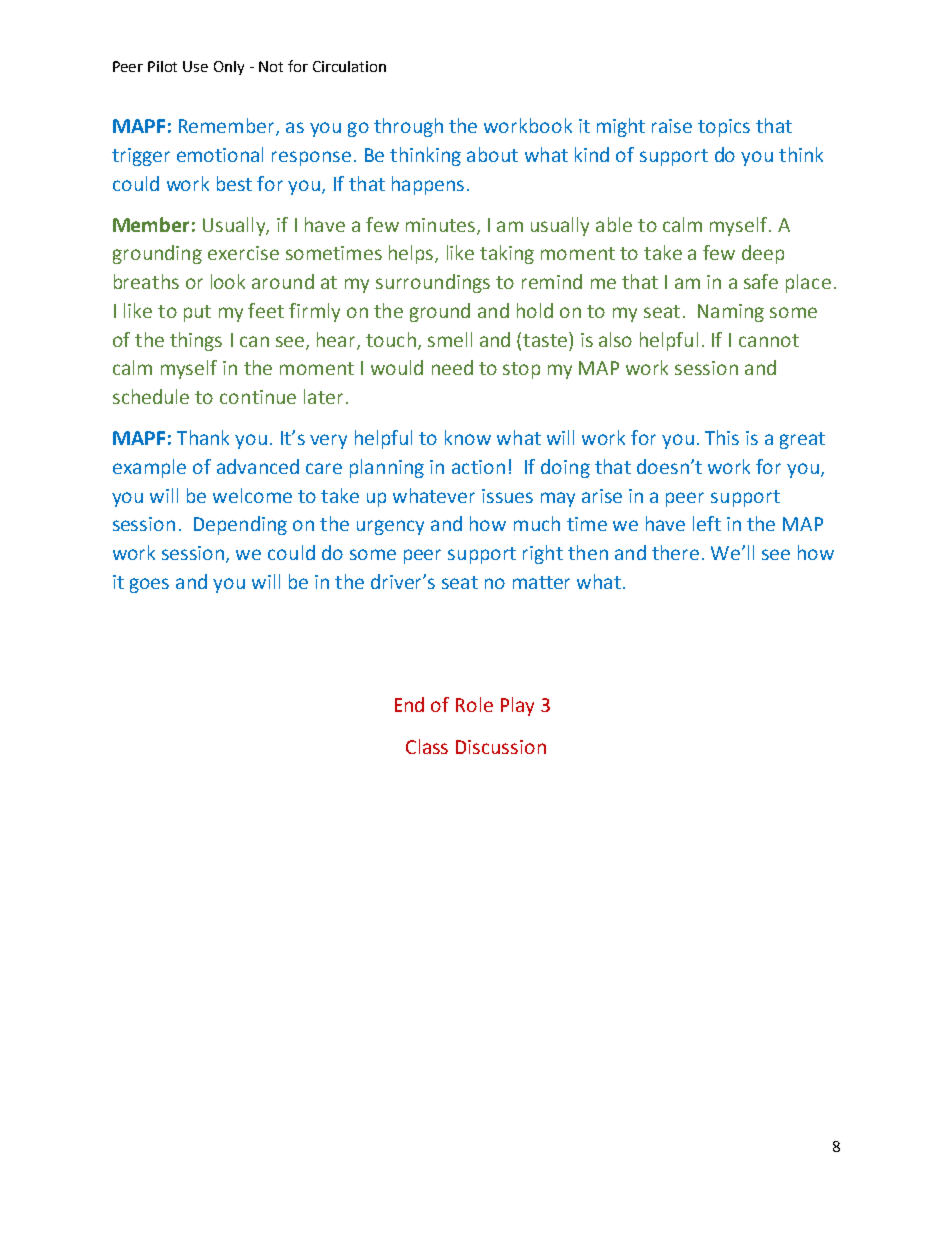 The width and height of the image is (952, 1233). What do you see at coordinates (408, 127) in the image?
I see `through` at bounding box center [408, 127].
